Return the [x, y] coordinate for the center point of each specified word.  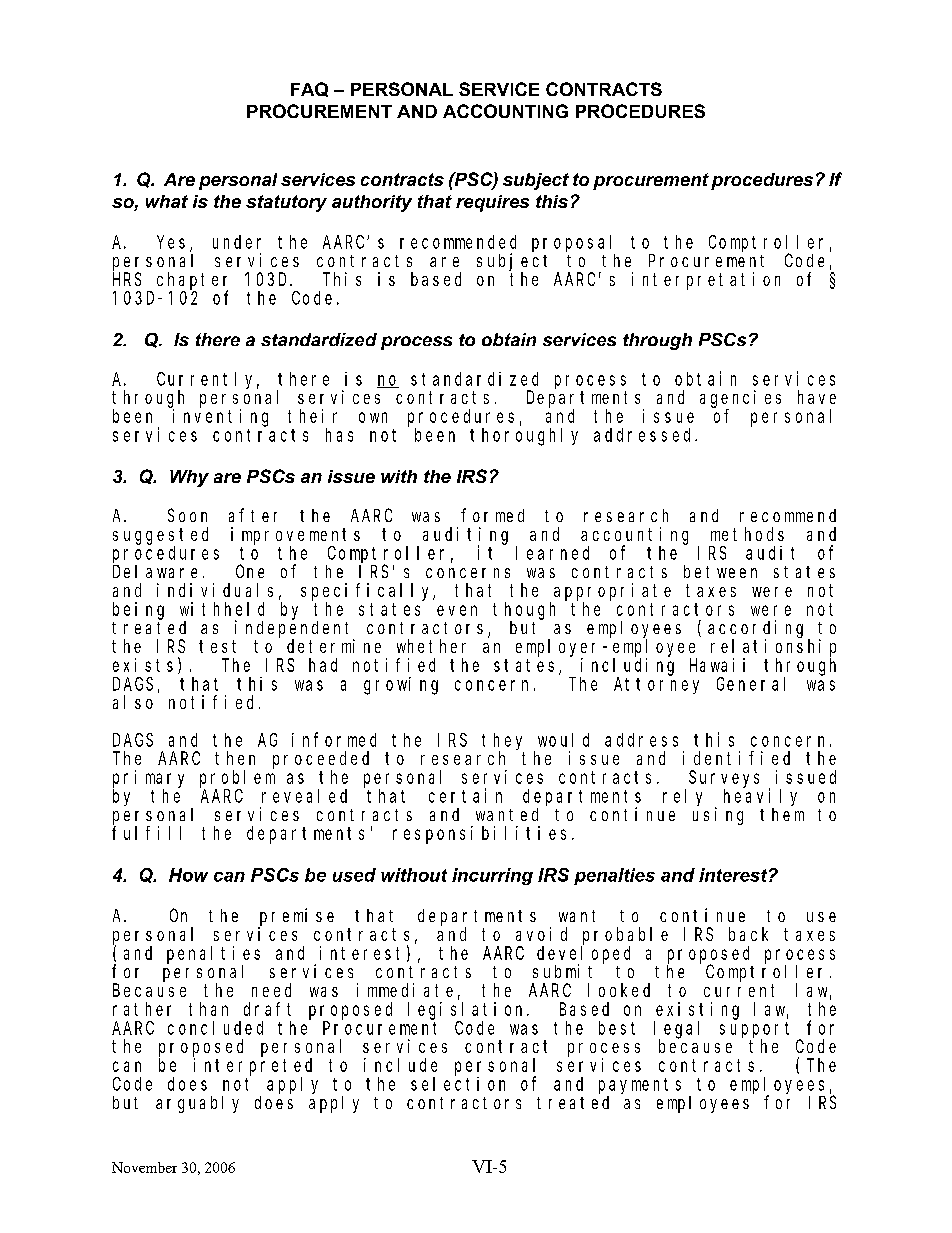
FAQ [309, 89]
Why [189, 478]
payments [640, 1086]
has [339, 435]
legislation [468, 1011]
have [817, 397]
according [758, 630]
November [144, 1167]
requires [492, 203]
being [138, 611]
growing [401, 686]
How [188, 875]
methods [747, 534]
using [718, 816]
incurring [492, 876]
